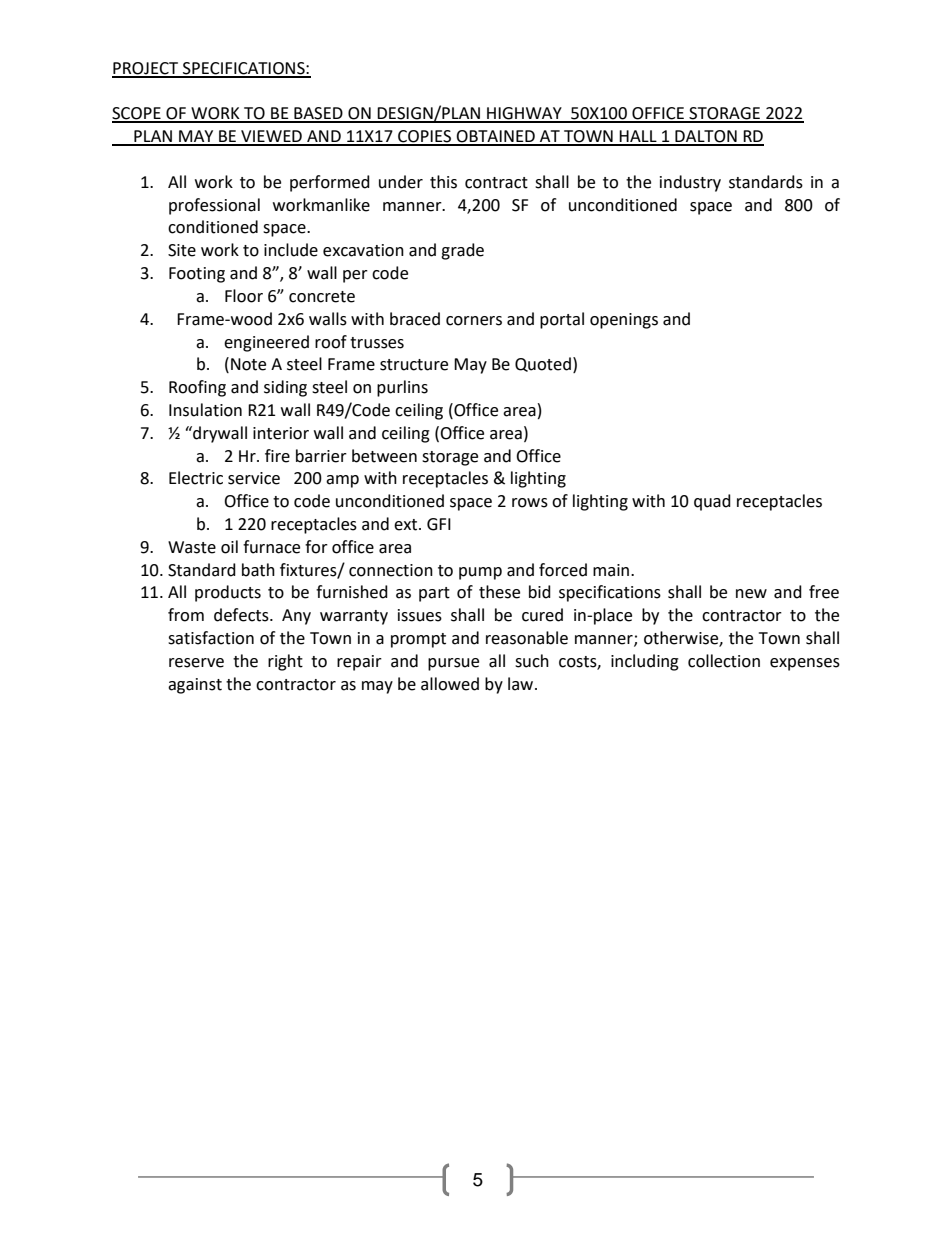  What do you see at coordinates (407, 525) in the image?
I see `ext` at bounding box center [407, 525].
